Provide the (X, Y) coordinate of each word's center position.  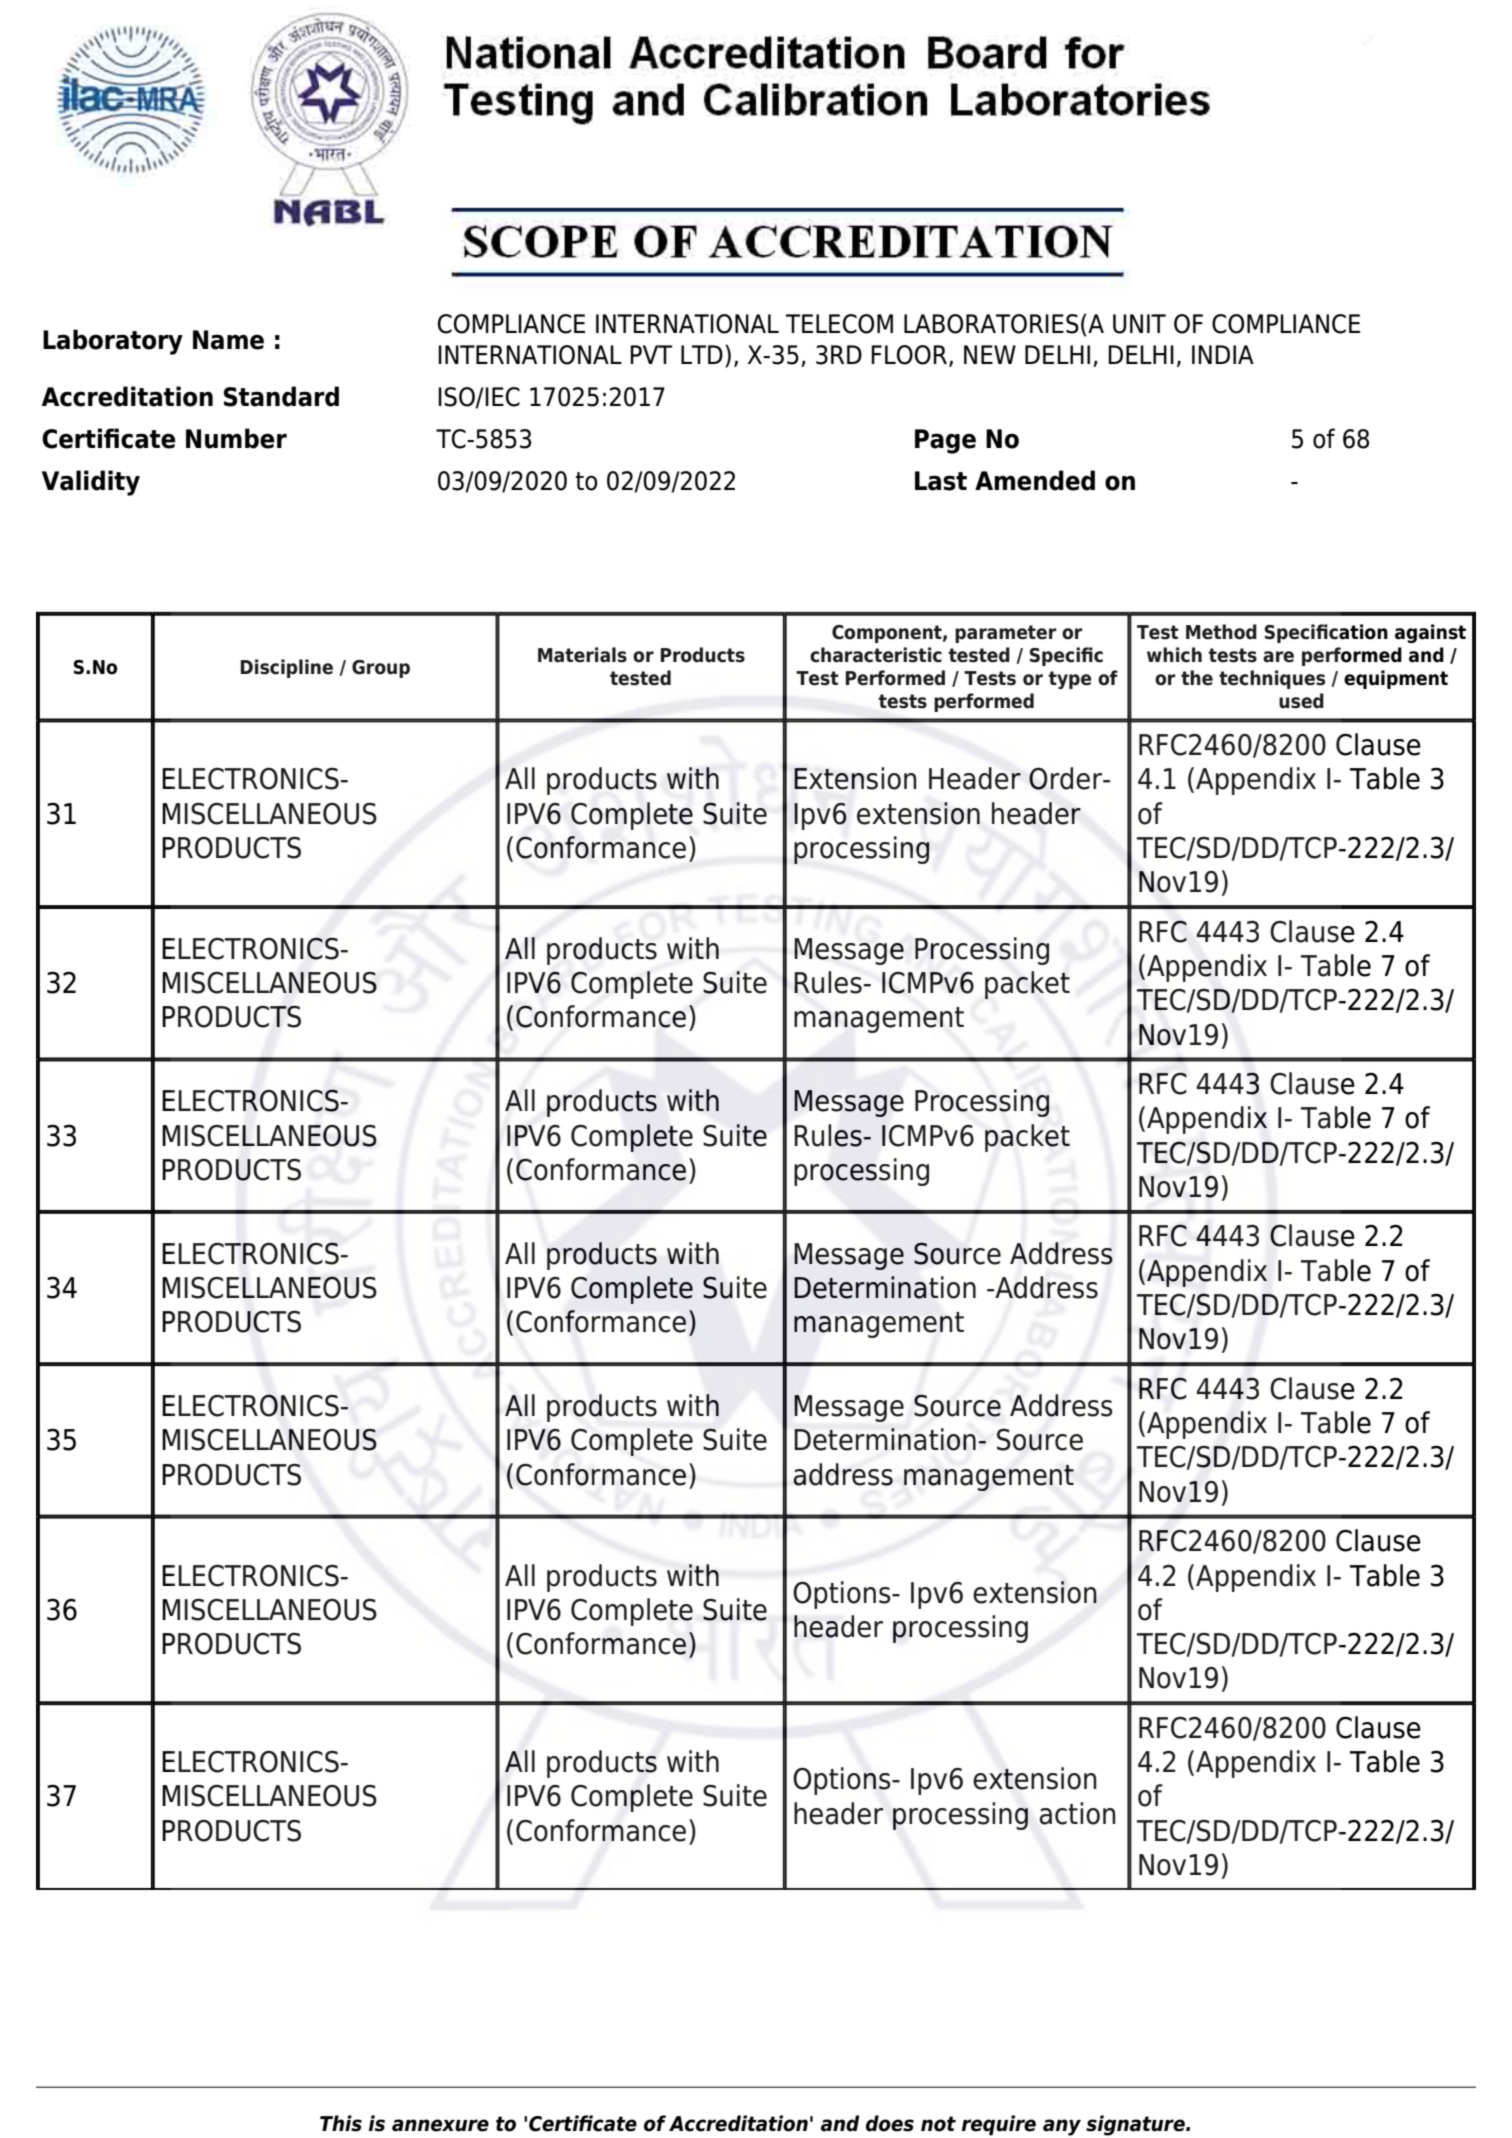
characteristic (876, 655)
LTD (702, 354)
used (1301, 701)
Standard (281, 396)
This (341, 2123)
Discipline (287, 668)
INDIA (1223, 354)
